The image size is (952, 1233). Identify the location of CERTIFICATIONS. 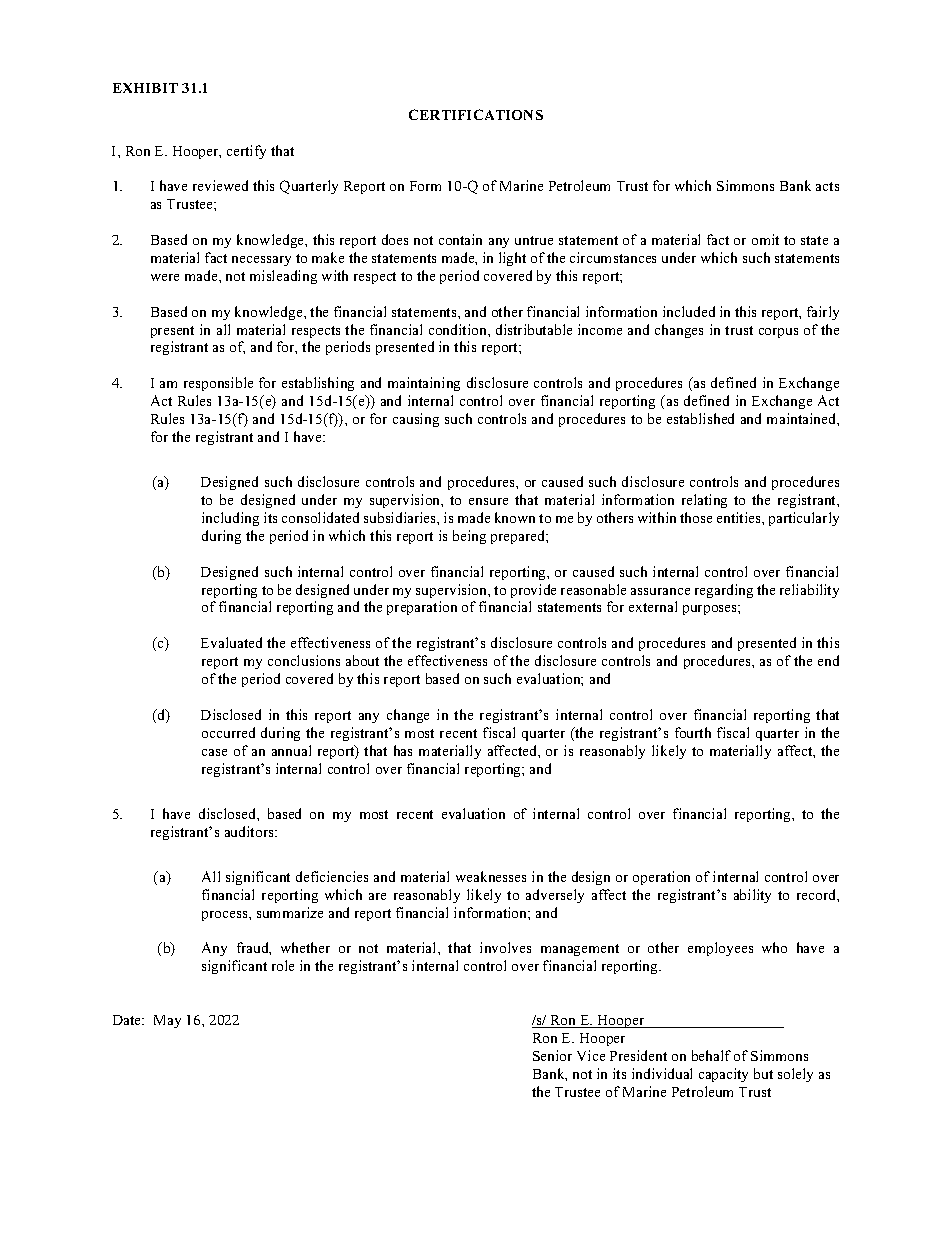
(476, 114).
